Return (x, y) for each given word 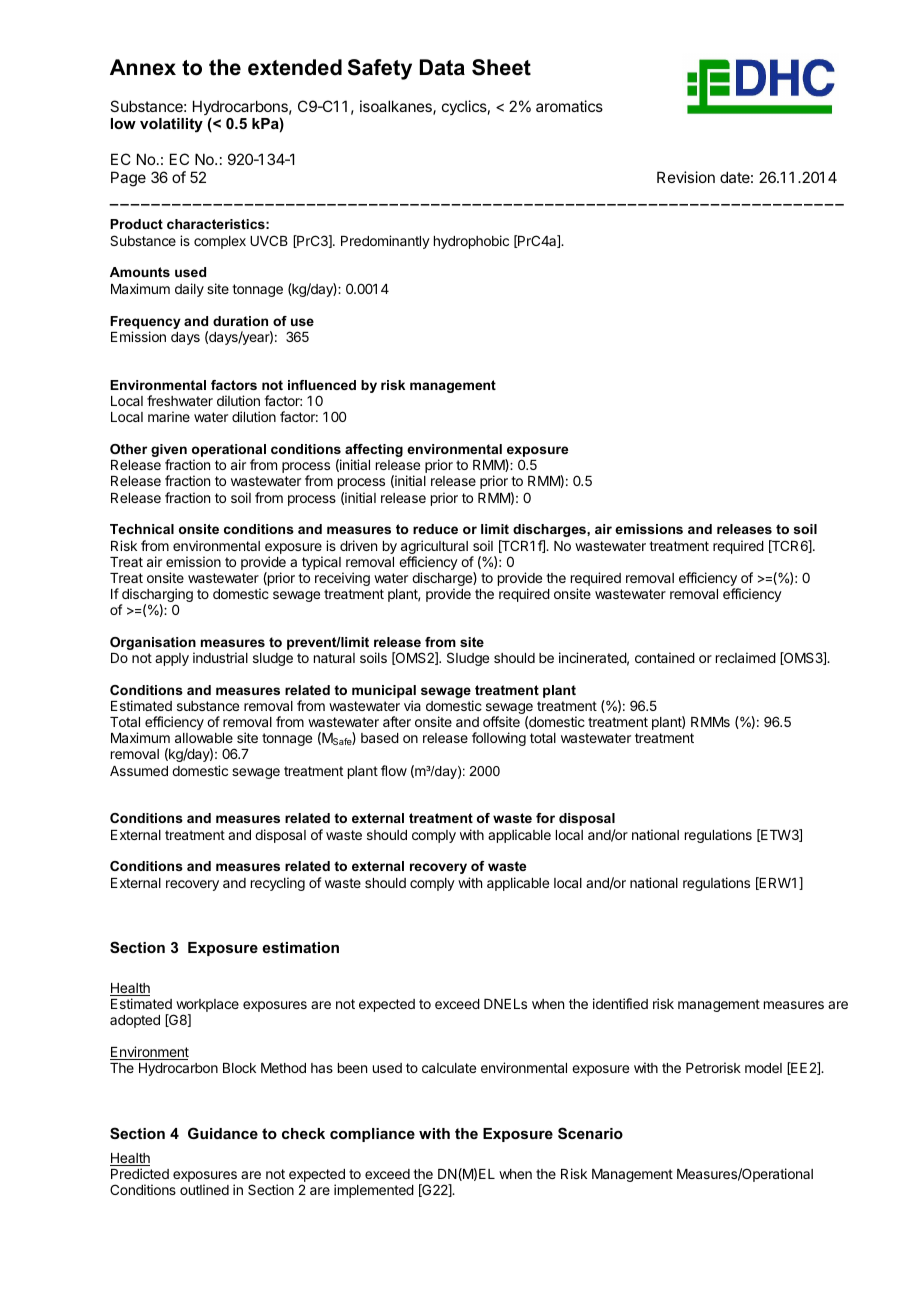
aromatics (569, 106)
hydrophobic (471, 242)
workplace (207, 1007)
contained (665, 657)
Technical (142, 529)
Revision (686, 177)
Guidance (223, 1133)
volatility (171, 125)
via (412, 705)
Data (442, 67)
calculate (449, 1068)
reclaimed (746, 657)
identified (620, 1003)
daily (189, 290)
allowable (204, 738)
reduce (435, 529)
